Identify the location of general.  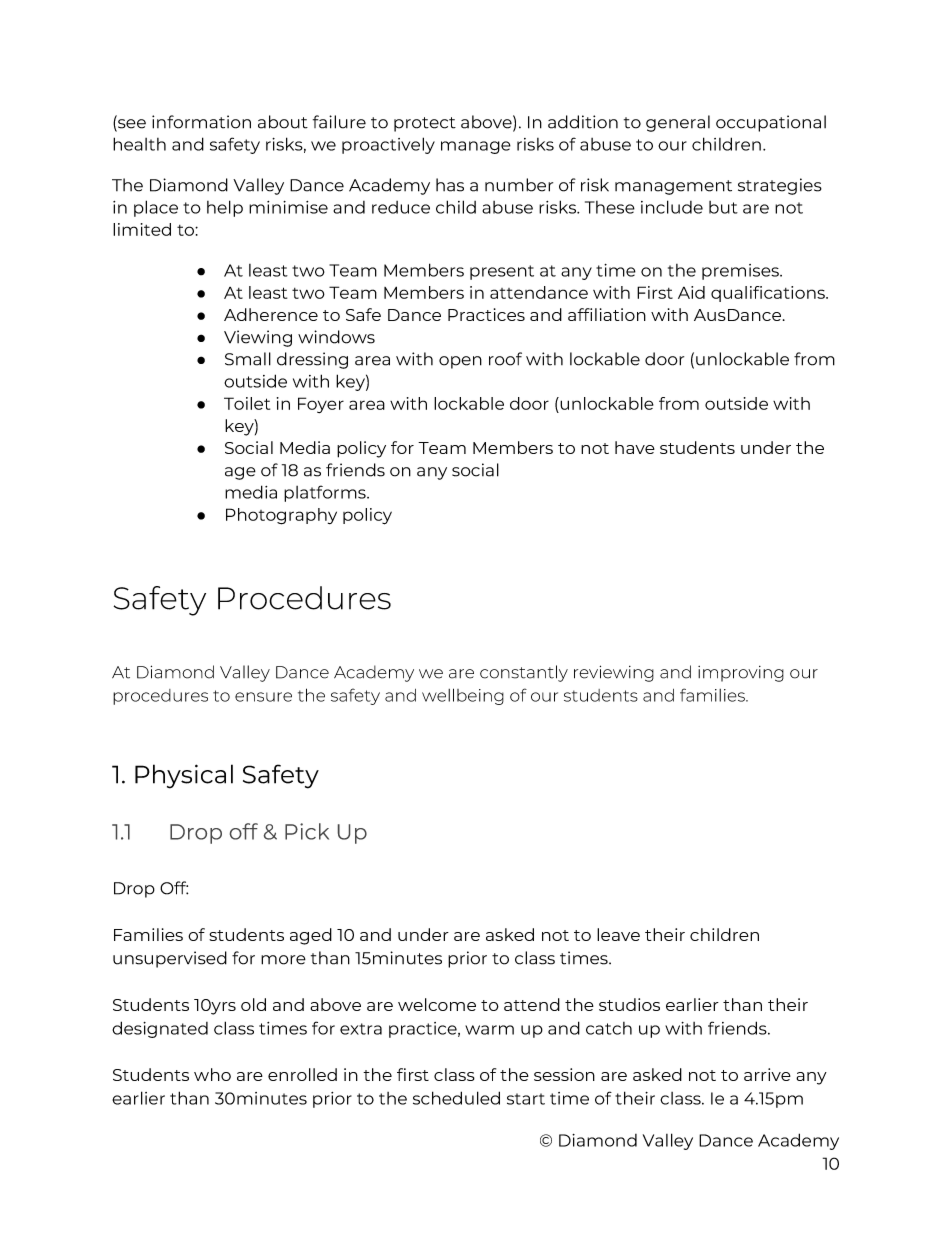
(678, 123).
